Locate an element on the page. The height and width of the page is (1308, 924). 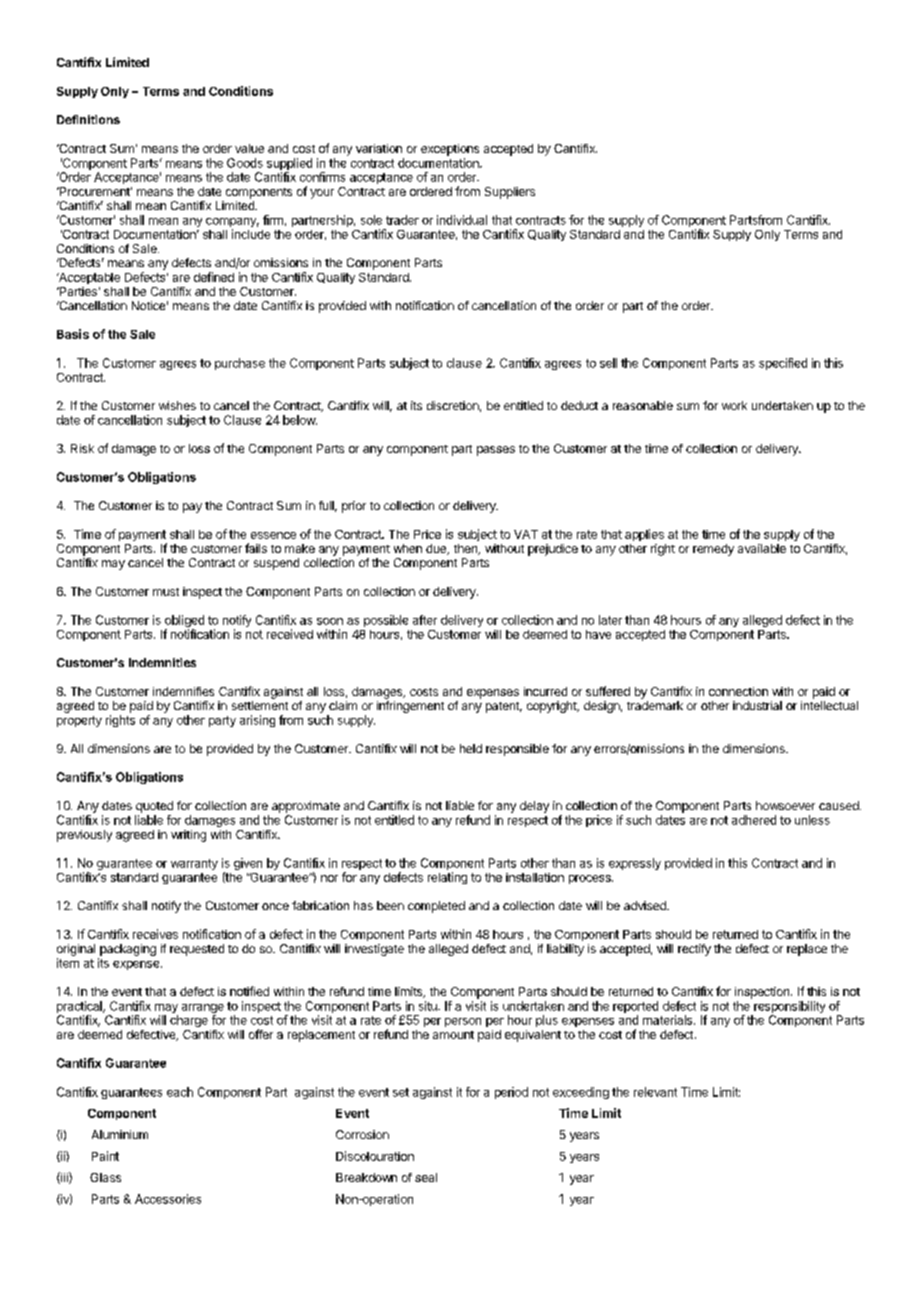
completed is located at coordinates (436, 907).
